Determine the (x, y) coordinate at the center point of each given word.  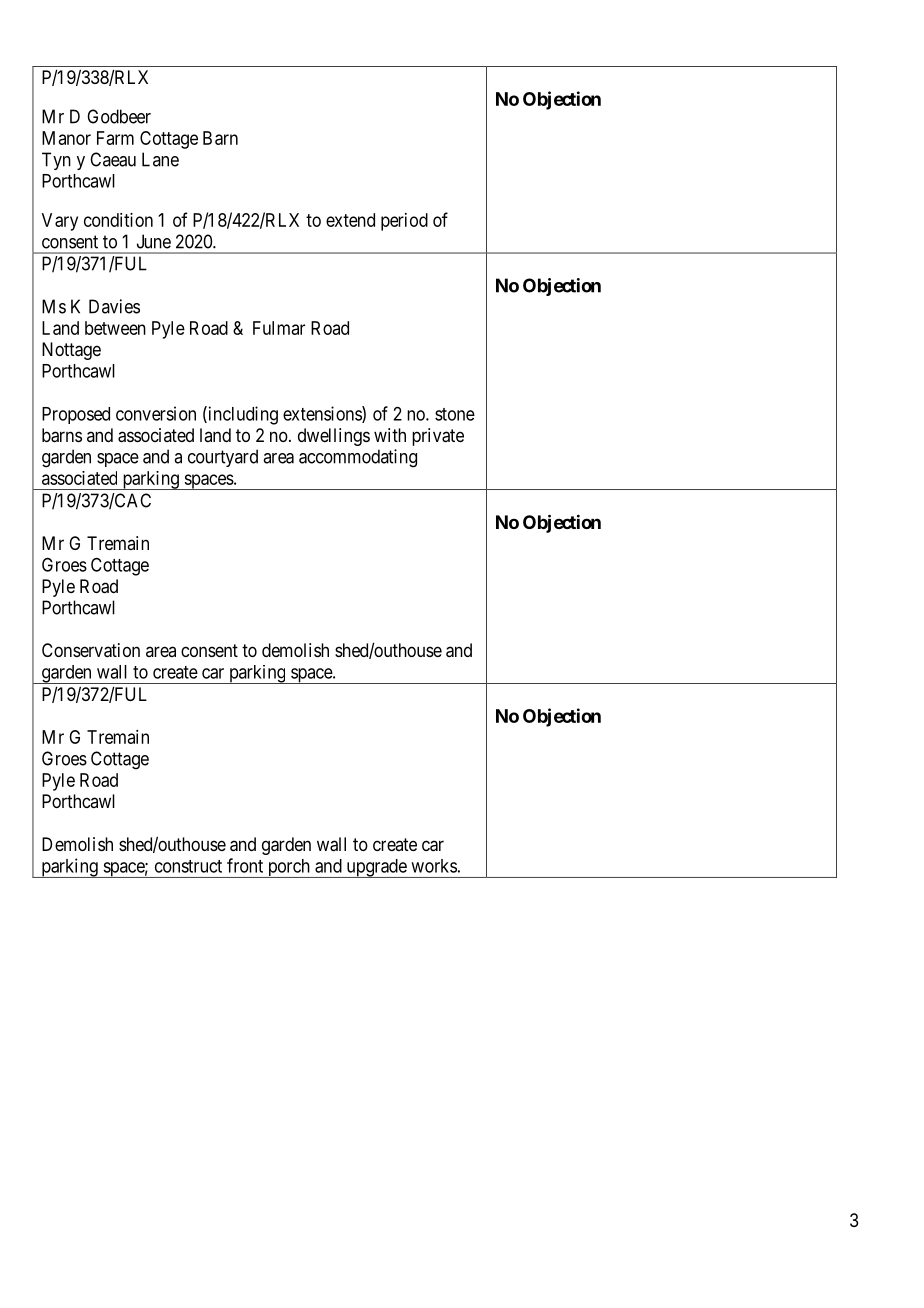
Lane (160, 159)
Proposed (76, 415)
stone (455, 414)
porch (288, 868)
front (245, 865)
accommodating (358, 458)
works (434, 866)
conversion (156, 413)
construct (188, 866)
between (115, 328)
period (404, 222)
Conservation (91, 650)
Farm (115, 138)
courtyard (223, 458)
